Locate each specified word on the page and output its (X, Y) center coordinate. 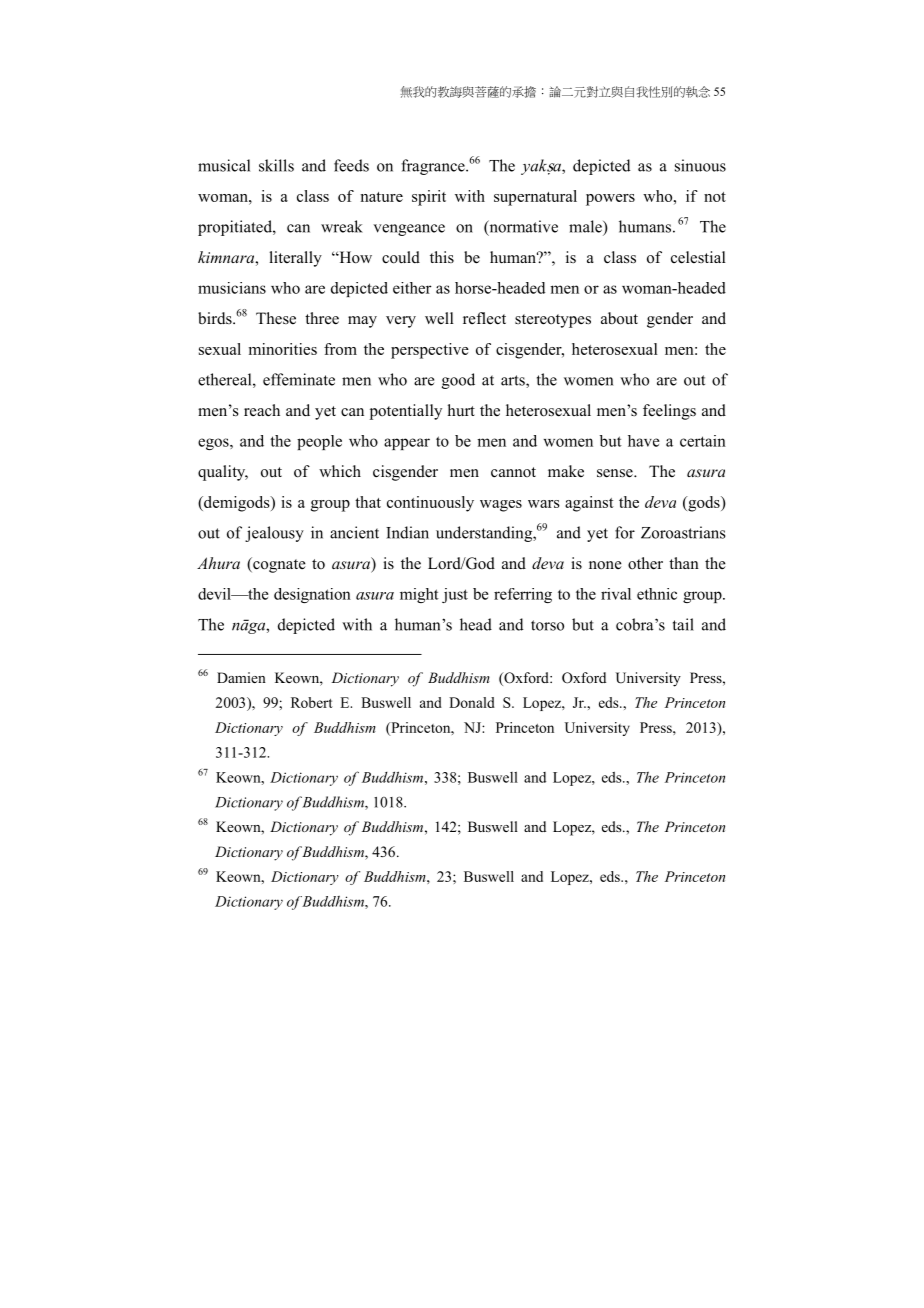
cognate (278, 565)
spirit (429, 198)
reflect (484, 318)
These (276, 318)
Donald (472, 702)
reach (262, 410)
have (644, 441)
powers (610, 200)
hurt (461, 410)
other (645, 563)
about (619, 318)
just (455, 595)
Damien (241, 677)
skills (276, 165)
